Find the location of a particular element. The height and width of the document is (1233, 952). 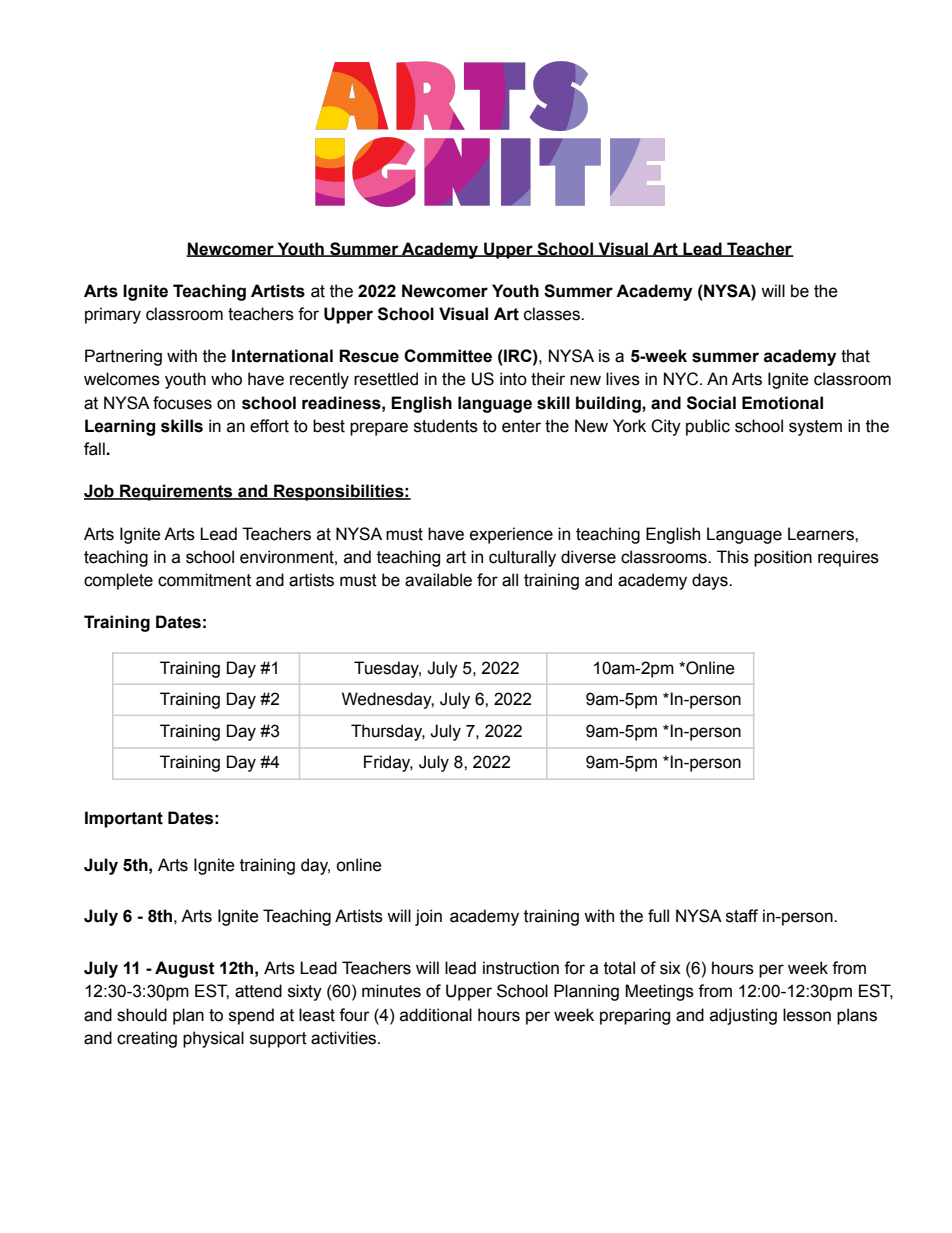

commitment is located at coordinates (204, 580).
